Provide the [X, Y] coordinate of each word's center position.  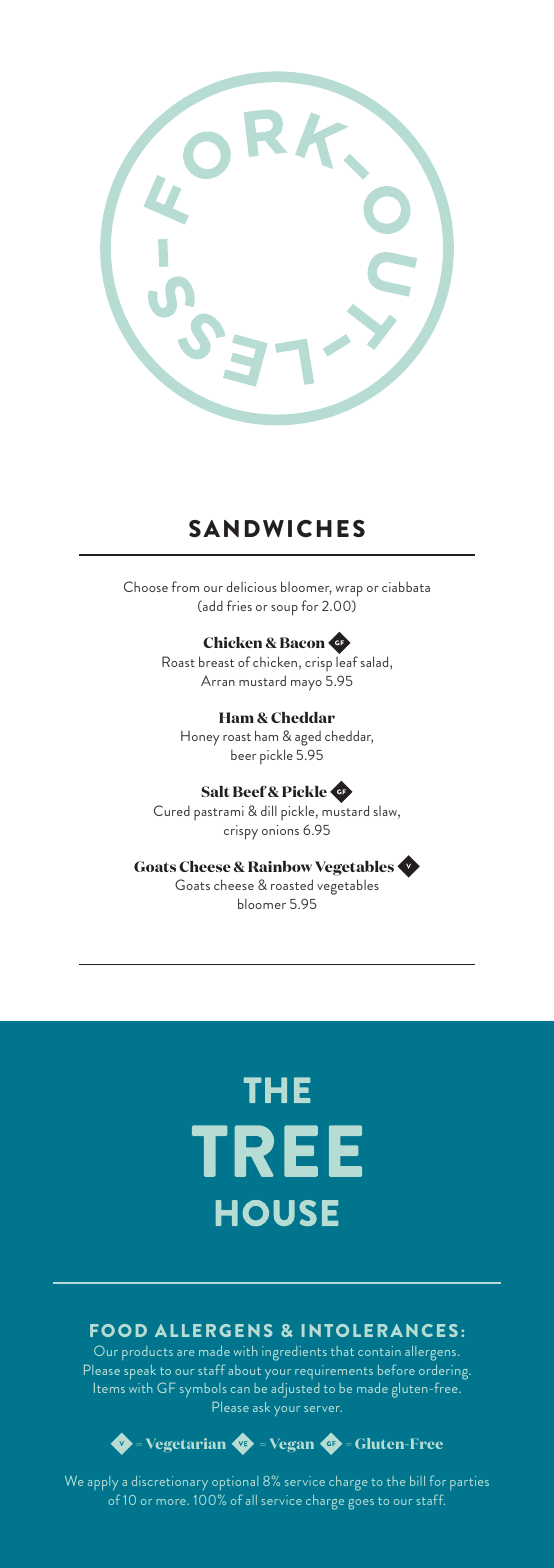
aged [308, 738]
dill [269, 810]
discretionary [170, 1483]
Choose [146, 586]
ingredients [294, 1353]
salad [375, 663]
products [147, 1353]
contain [379, 1351]
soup [284, 610]
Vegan [292, 1445]
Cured [172, 810]
